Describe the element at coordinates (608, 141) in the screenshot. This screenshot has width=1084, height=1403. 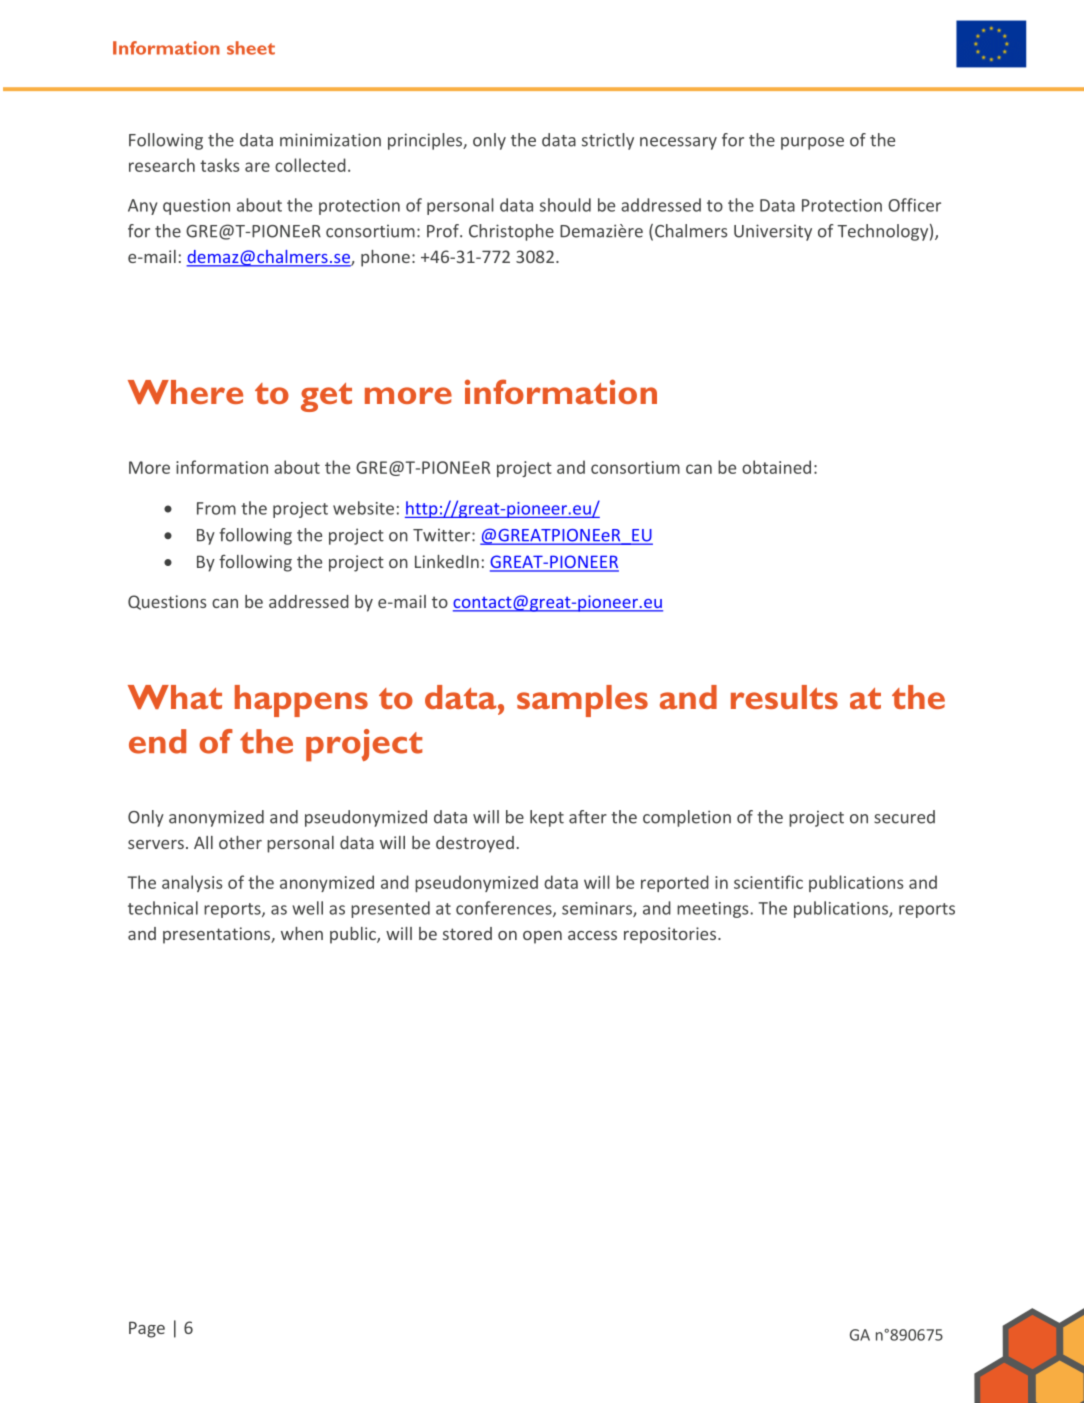
I see `strictly` at that location.
